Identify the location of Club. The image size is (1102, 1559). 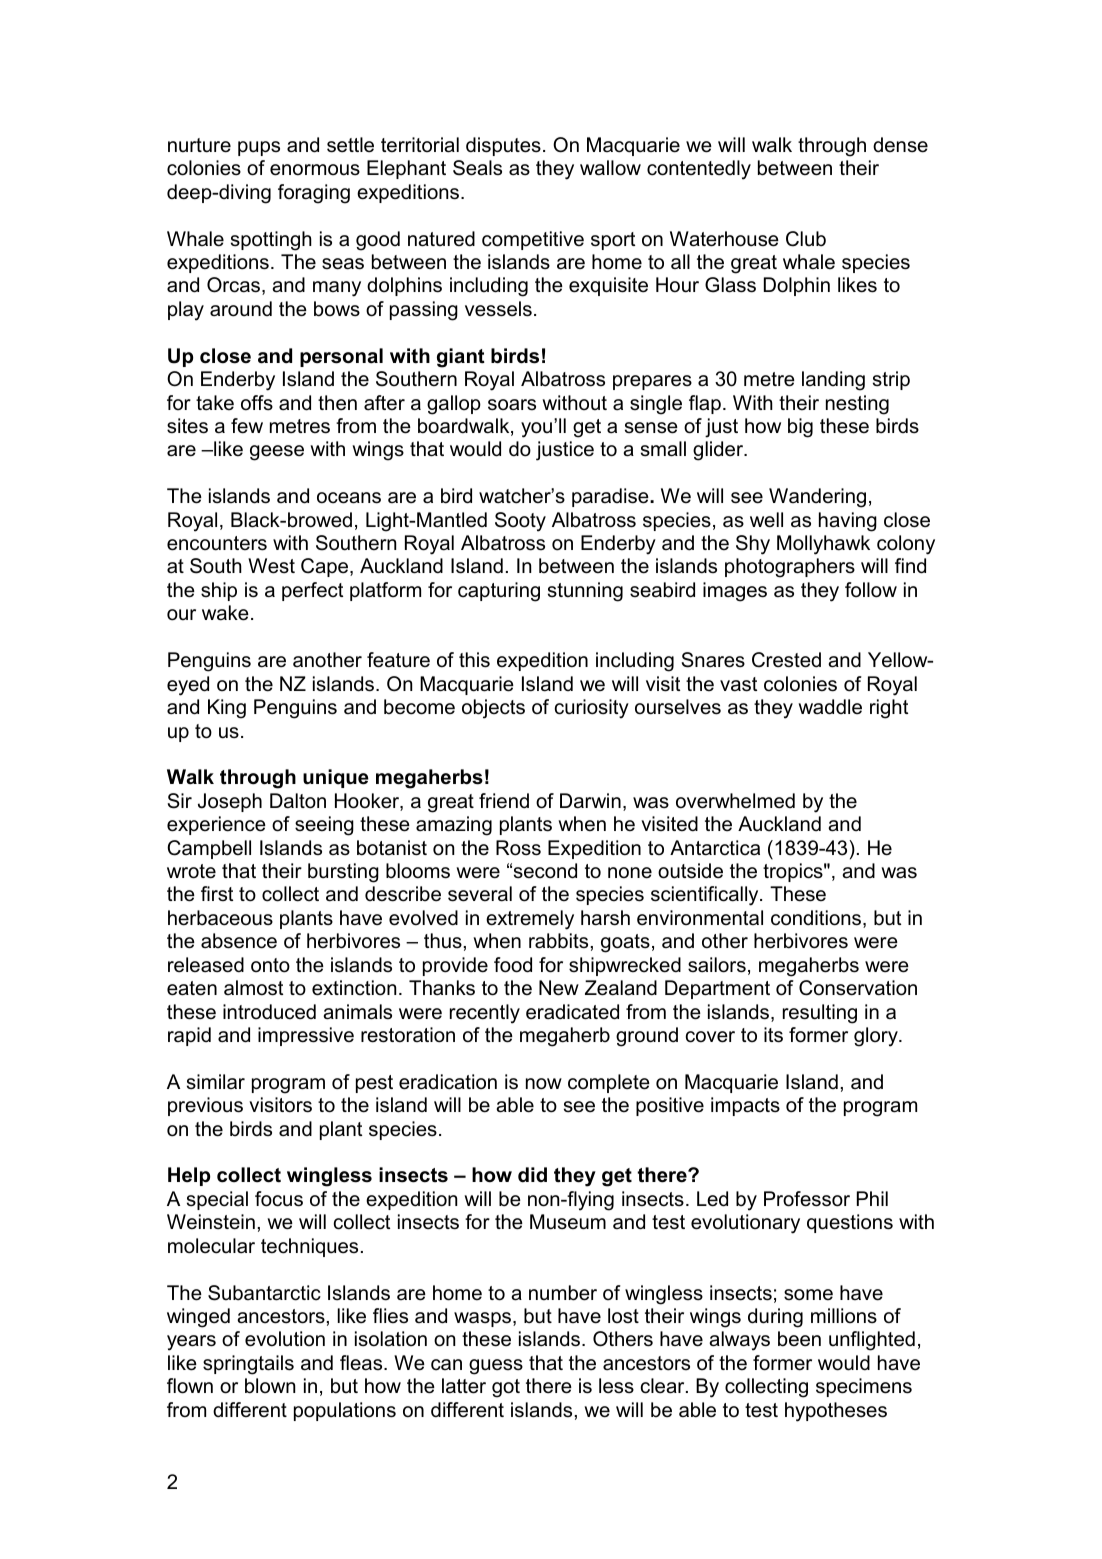
(806, 239).
